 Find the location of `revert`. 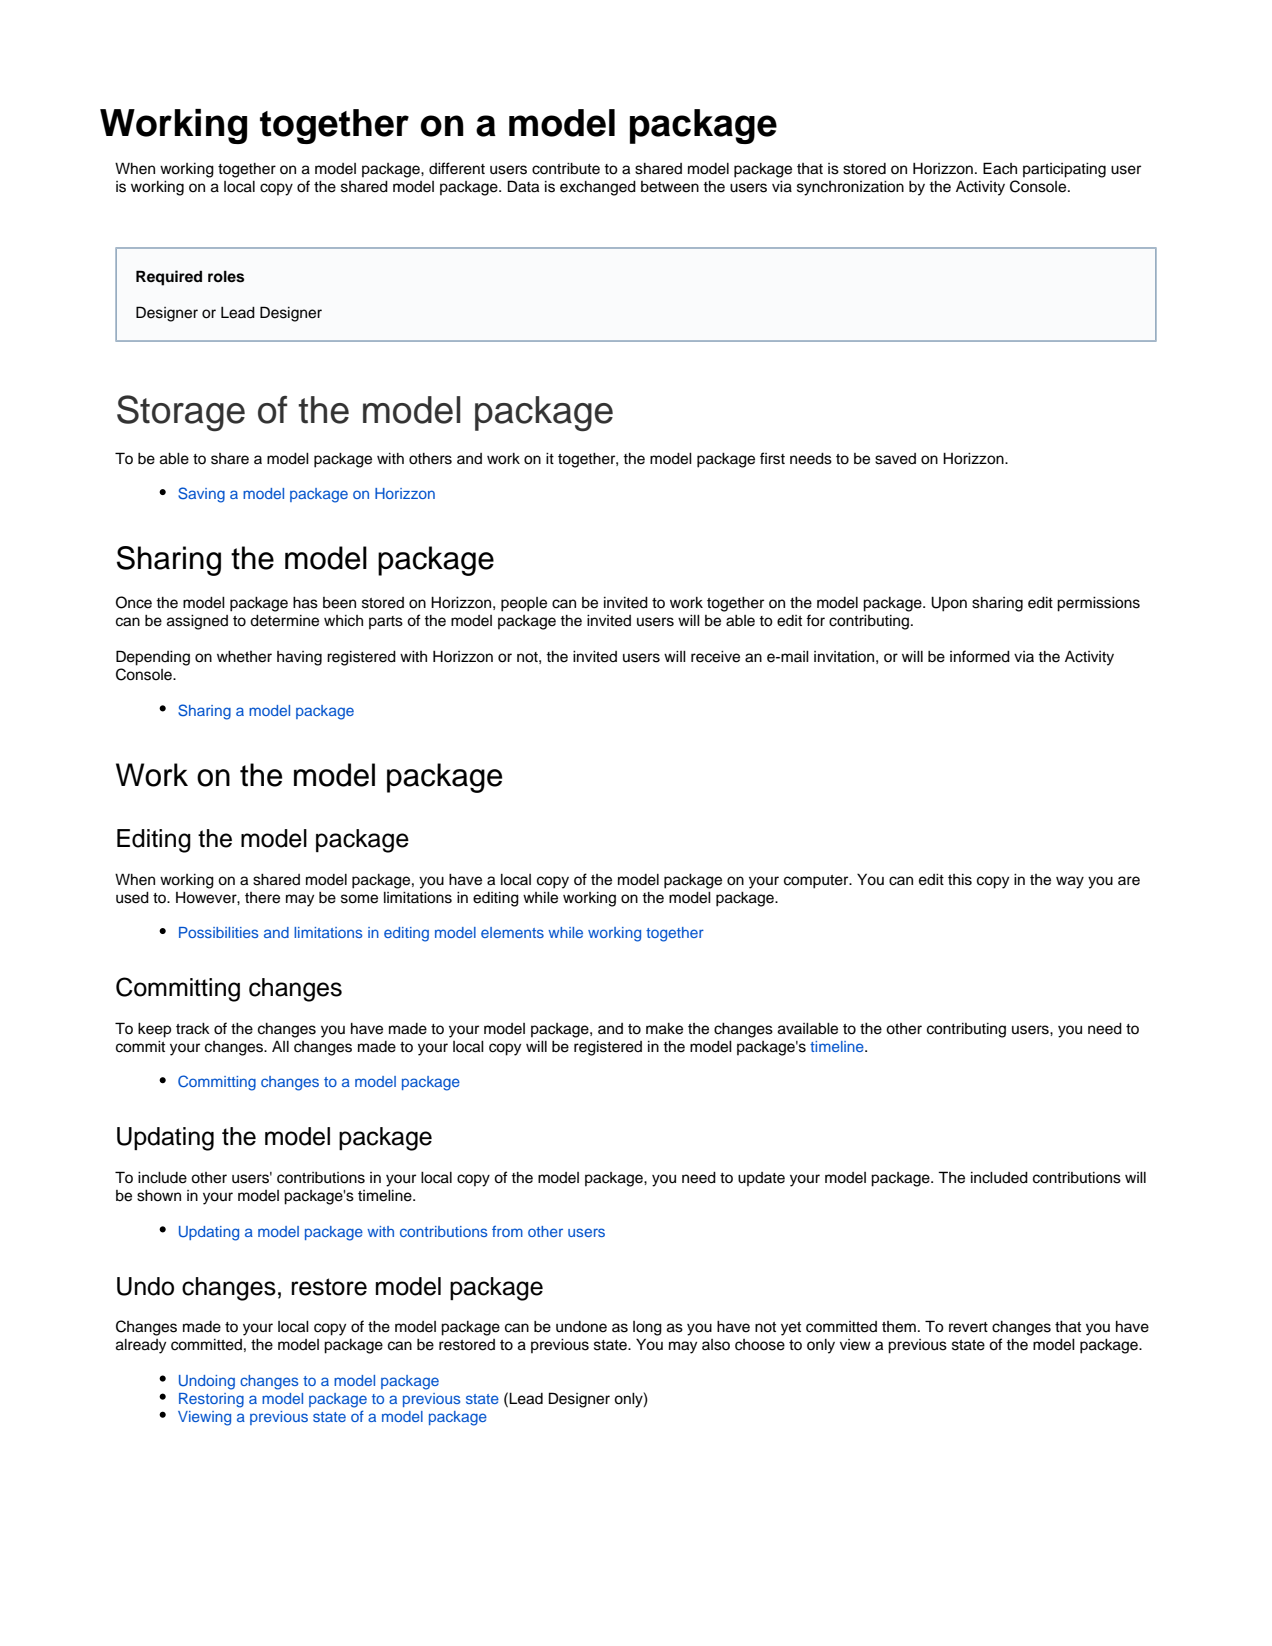

revert is located at coordinates (968, 1327).
